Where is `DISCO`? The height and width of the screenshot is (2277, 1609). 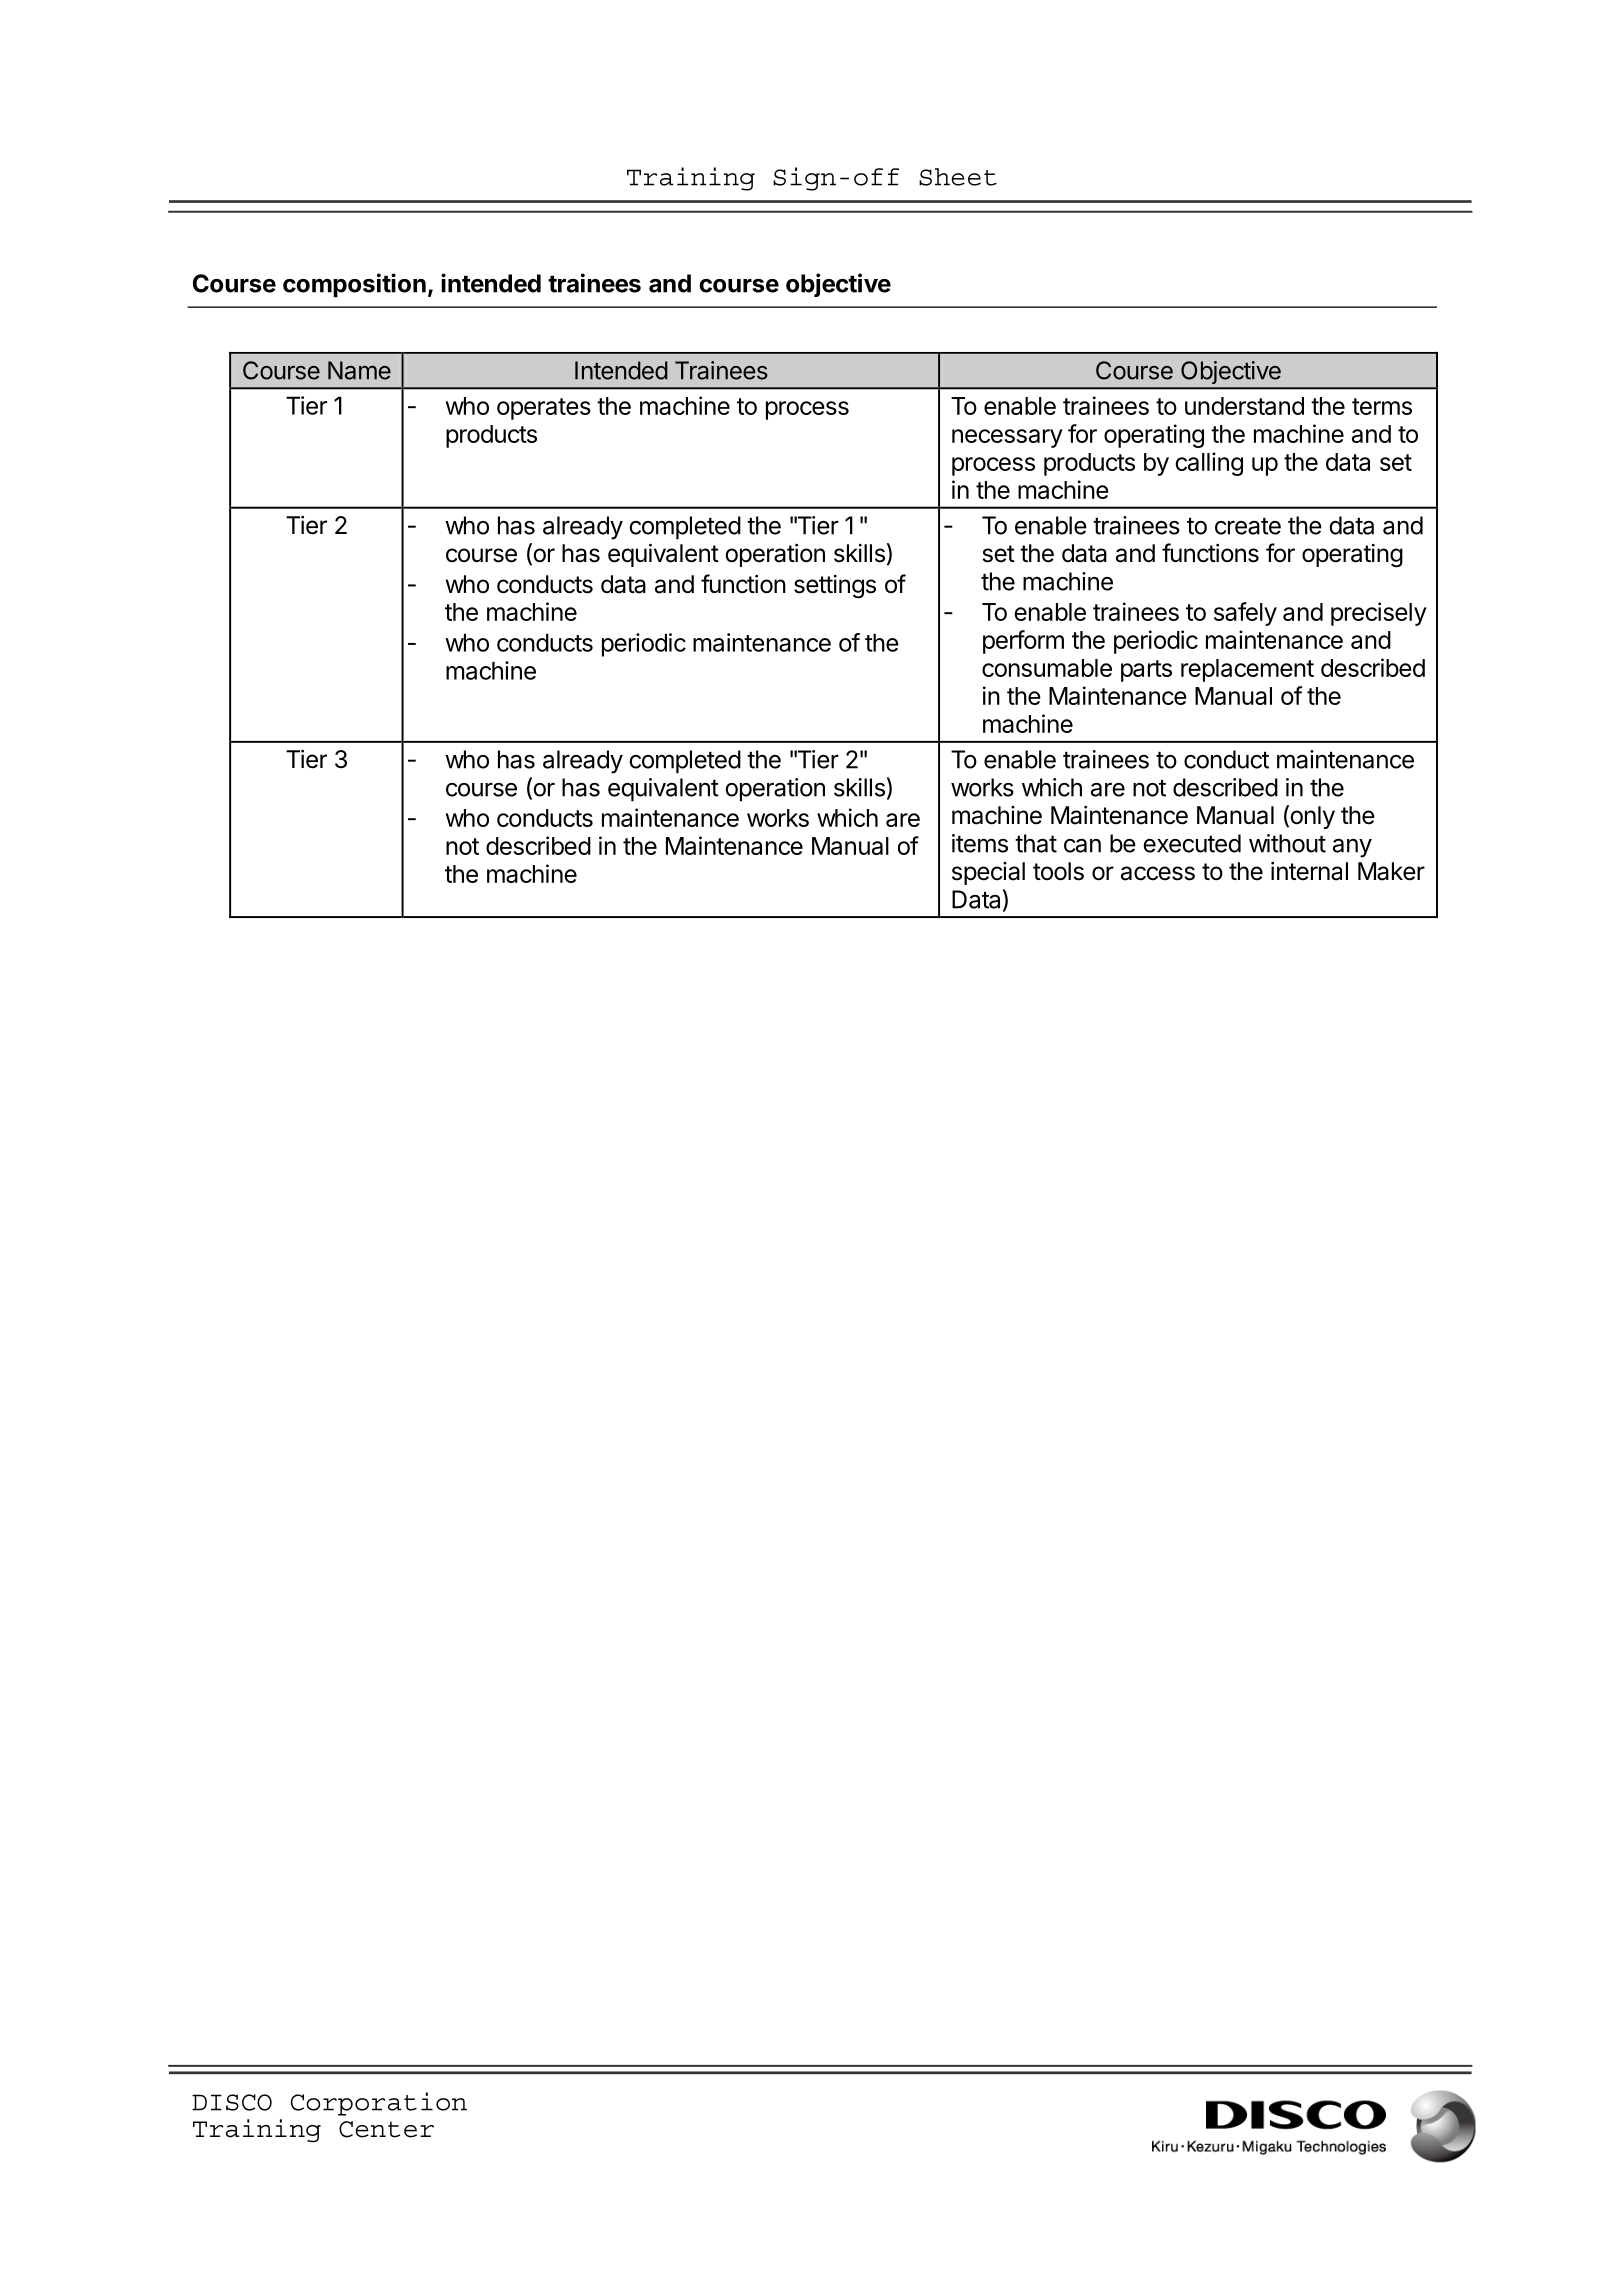
DISCO is located at coordinates (232, 2102).
